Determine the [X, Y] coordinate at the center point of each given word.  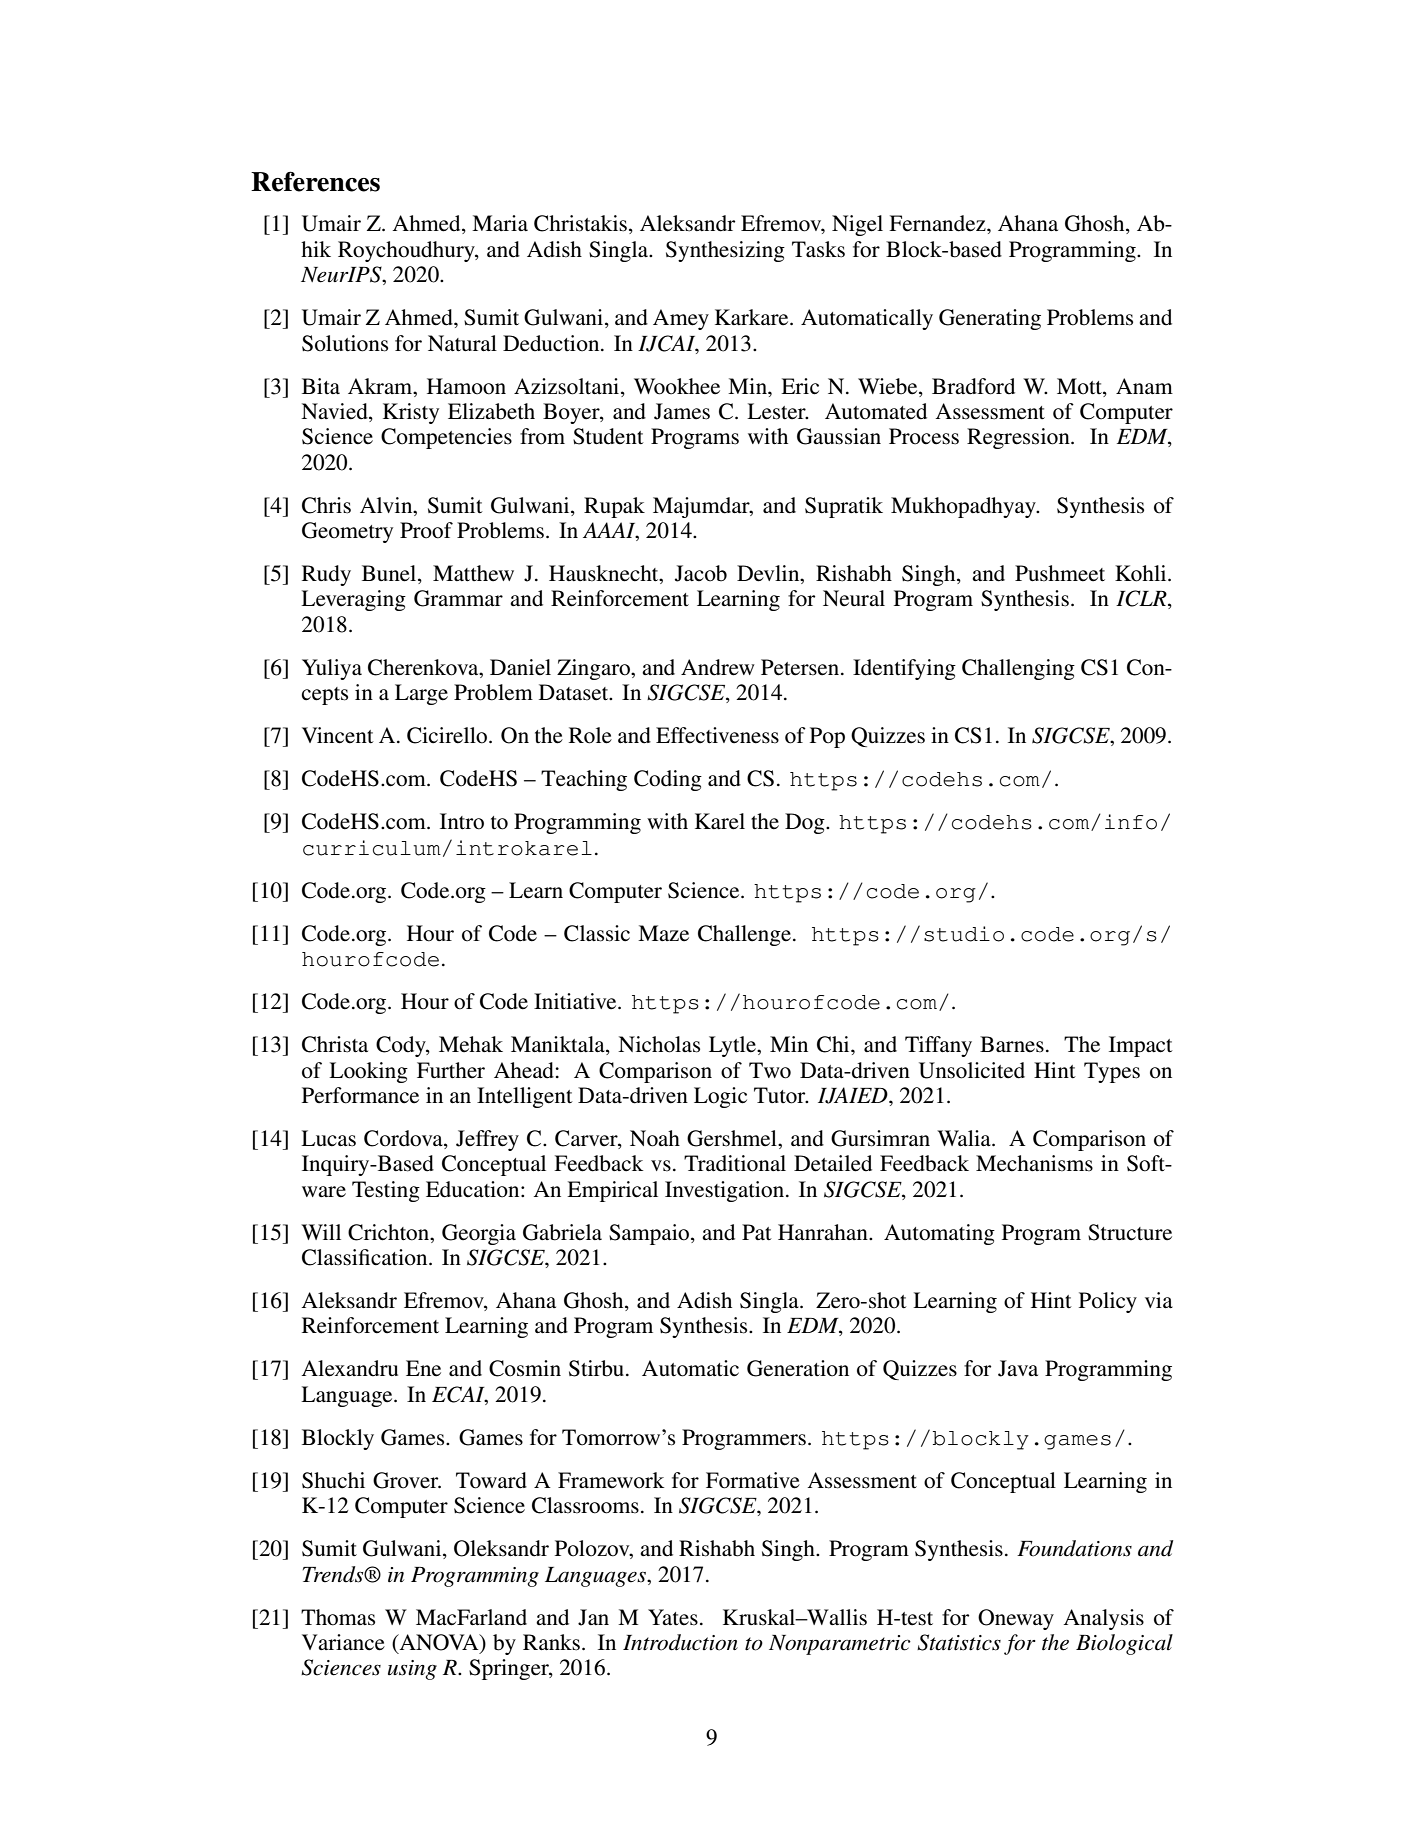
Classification [366, 1257]
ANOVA [439, 1643]
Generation [798, 1368]
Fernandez [938, 223]
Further [451, 1070]
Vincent [338, 735]
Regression [1019, 438]
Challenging [1018, 669]
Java [1018, 1368]
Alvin [387, 505]
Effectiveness [717, 735]
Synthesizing [725, 251]
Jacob [701, 573]
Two [770, 1070]
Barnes [1012, 1044]
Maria [500, 223]
